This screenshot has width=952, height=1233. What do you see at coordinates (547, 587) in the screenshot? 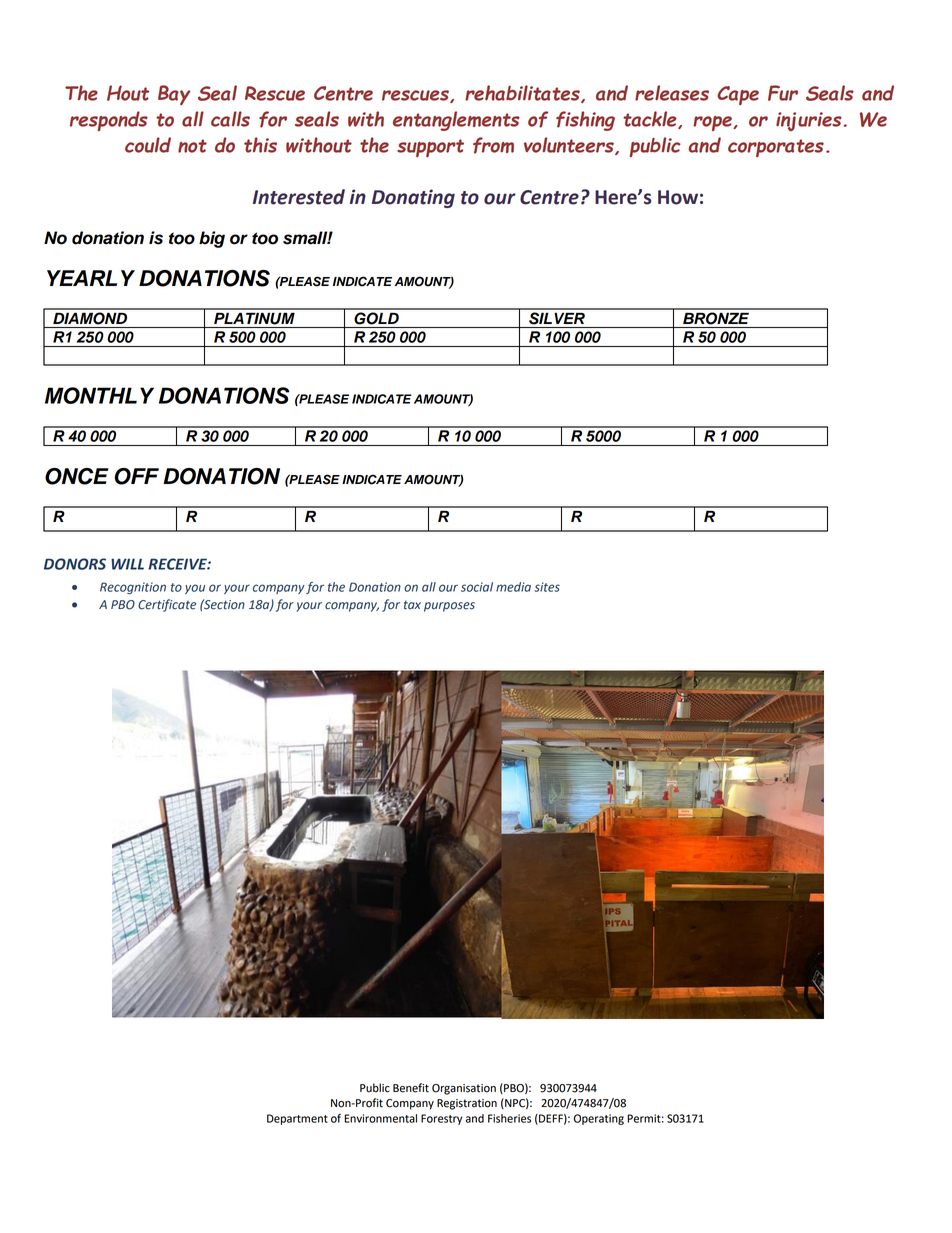
I see `sites` at bounding box center [547, 587].
